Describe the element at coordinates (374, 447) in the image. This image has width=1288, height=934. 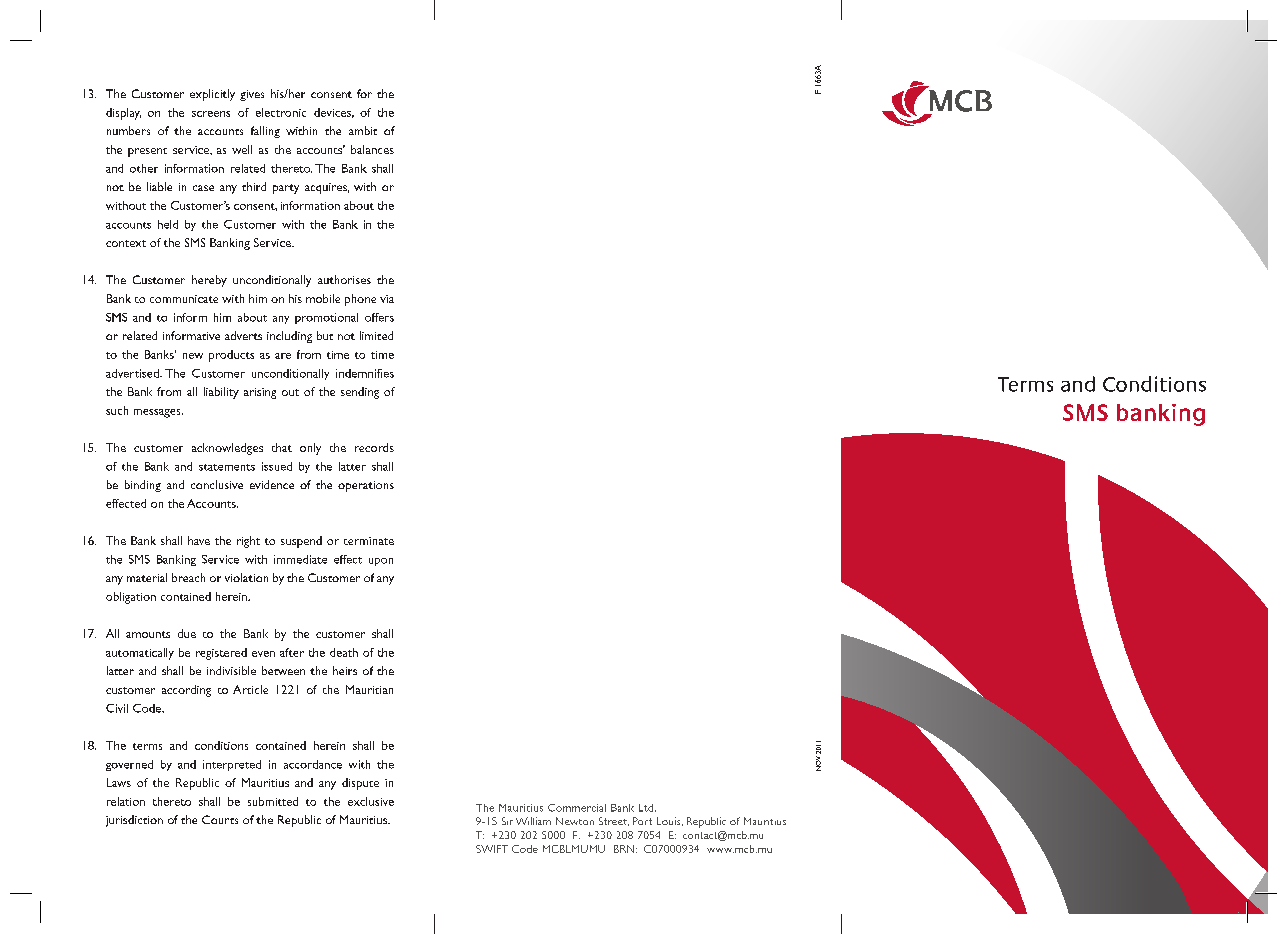
I see `records` at that location.
